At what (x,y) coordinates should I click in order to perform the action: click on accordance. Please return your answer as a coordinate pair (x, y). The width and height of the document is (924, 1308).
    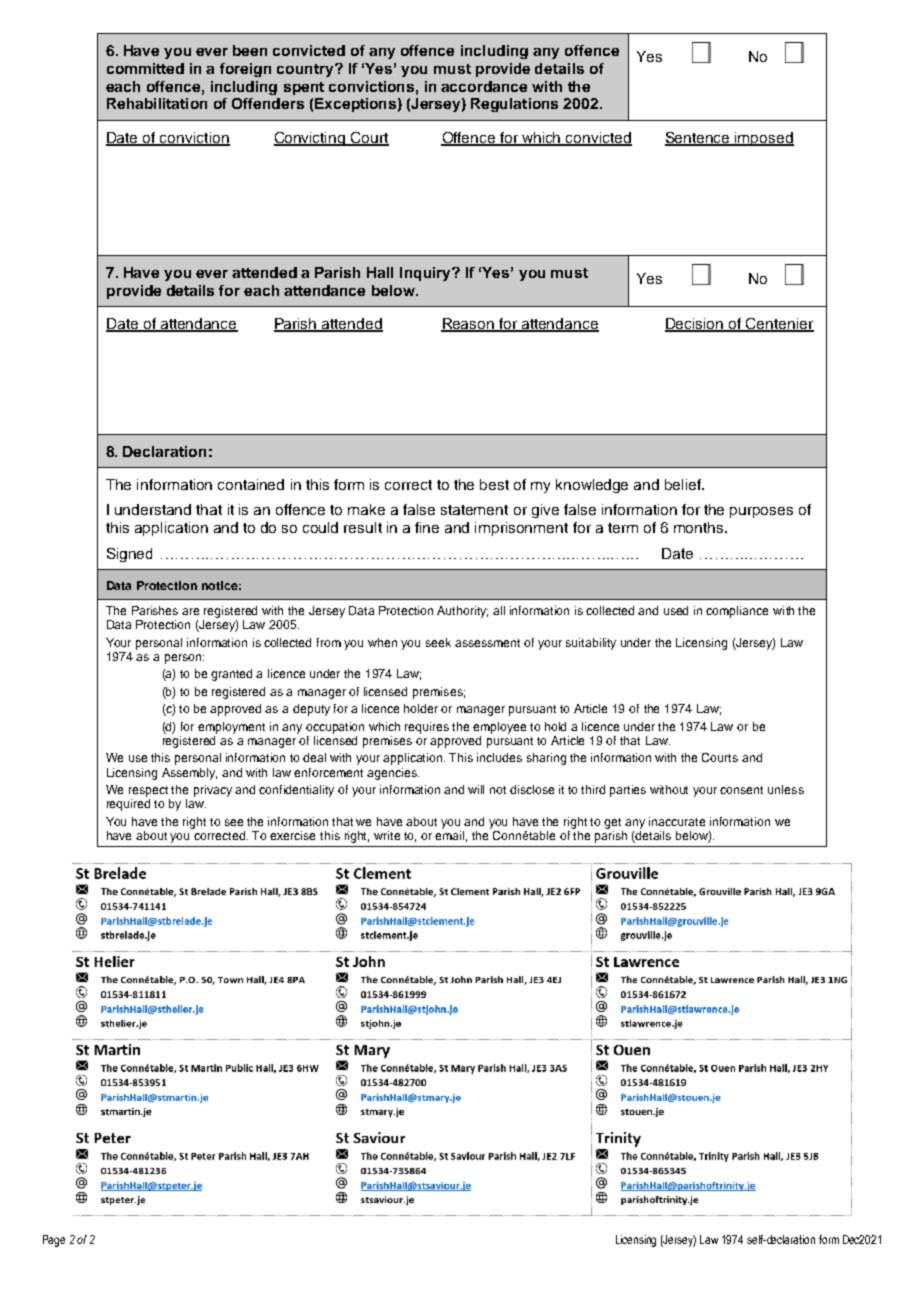
    Looking at the image, I should click on (484, 86).
